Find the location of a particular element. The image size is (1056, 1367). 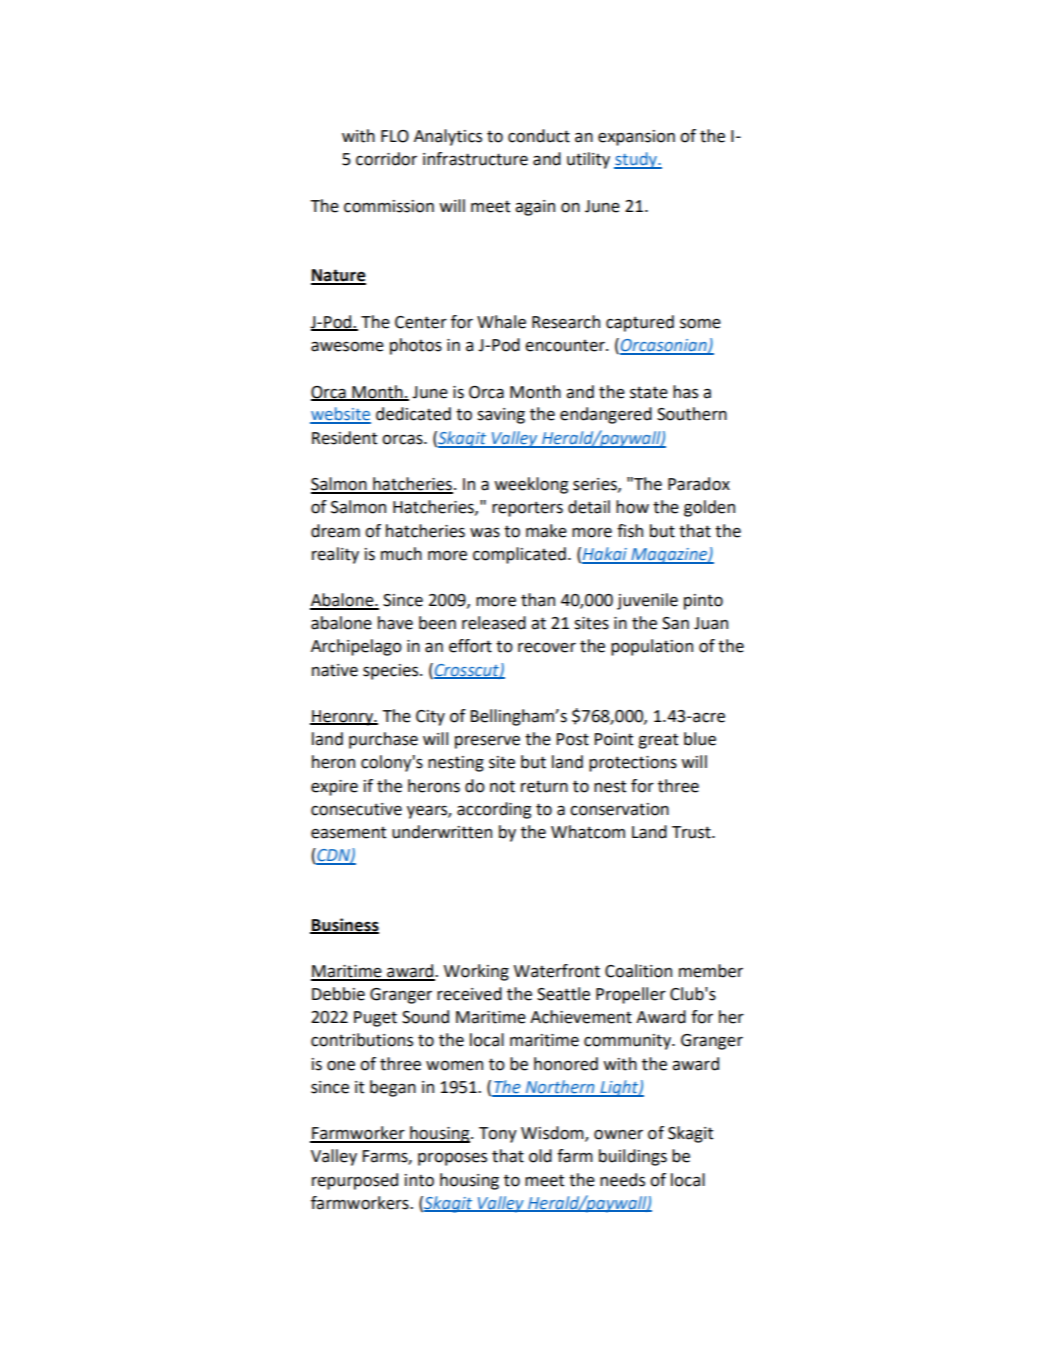

saving is located at coordinates (501, 416).
